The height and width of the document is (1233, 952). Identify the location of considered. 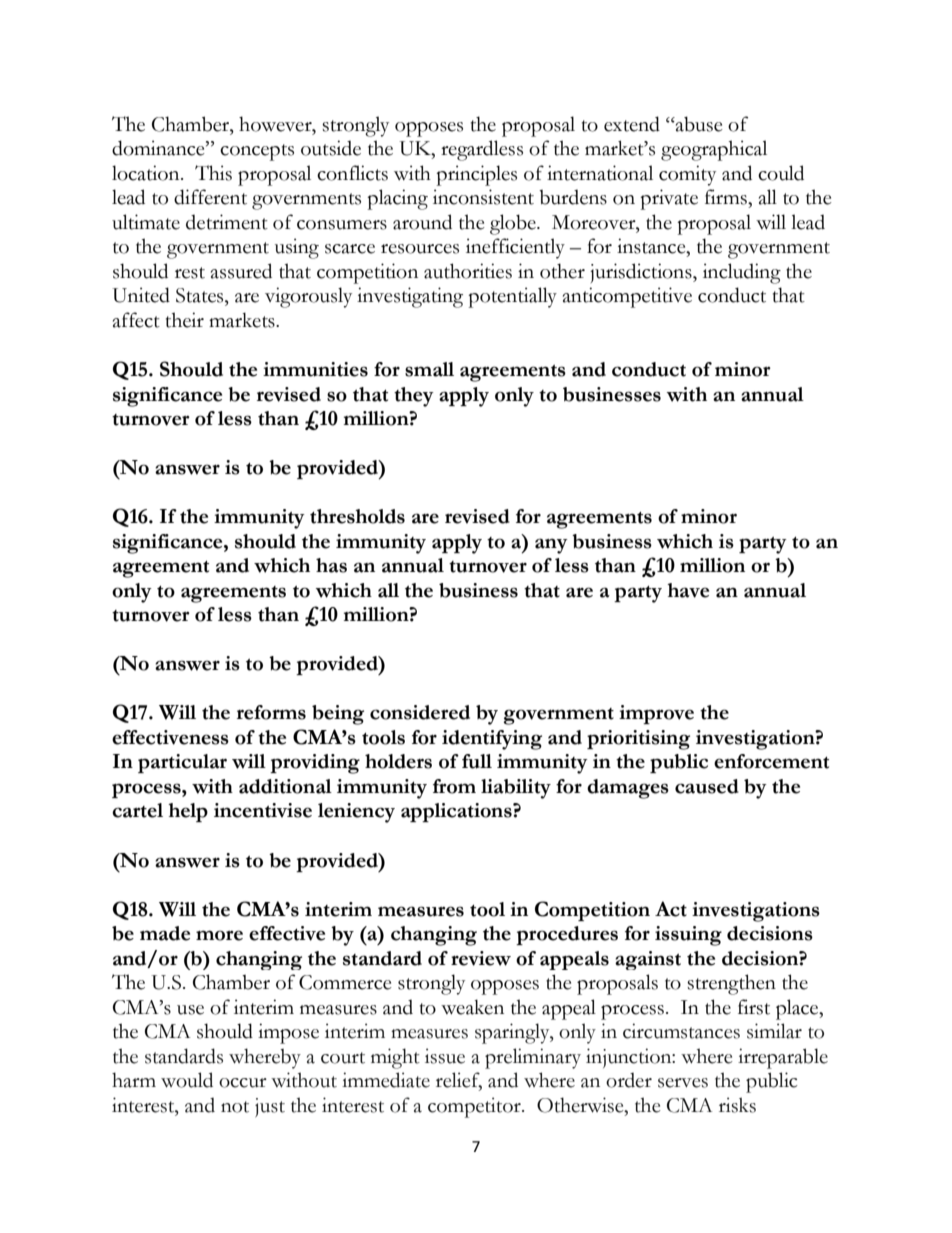
(420, 712).
